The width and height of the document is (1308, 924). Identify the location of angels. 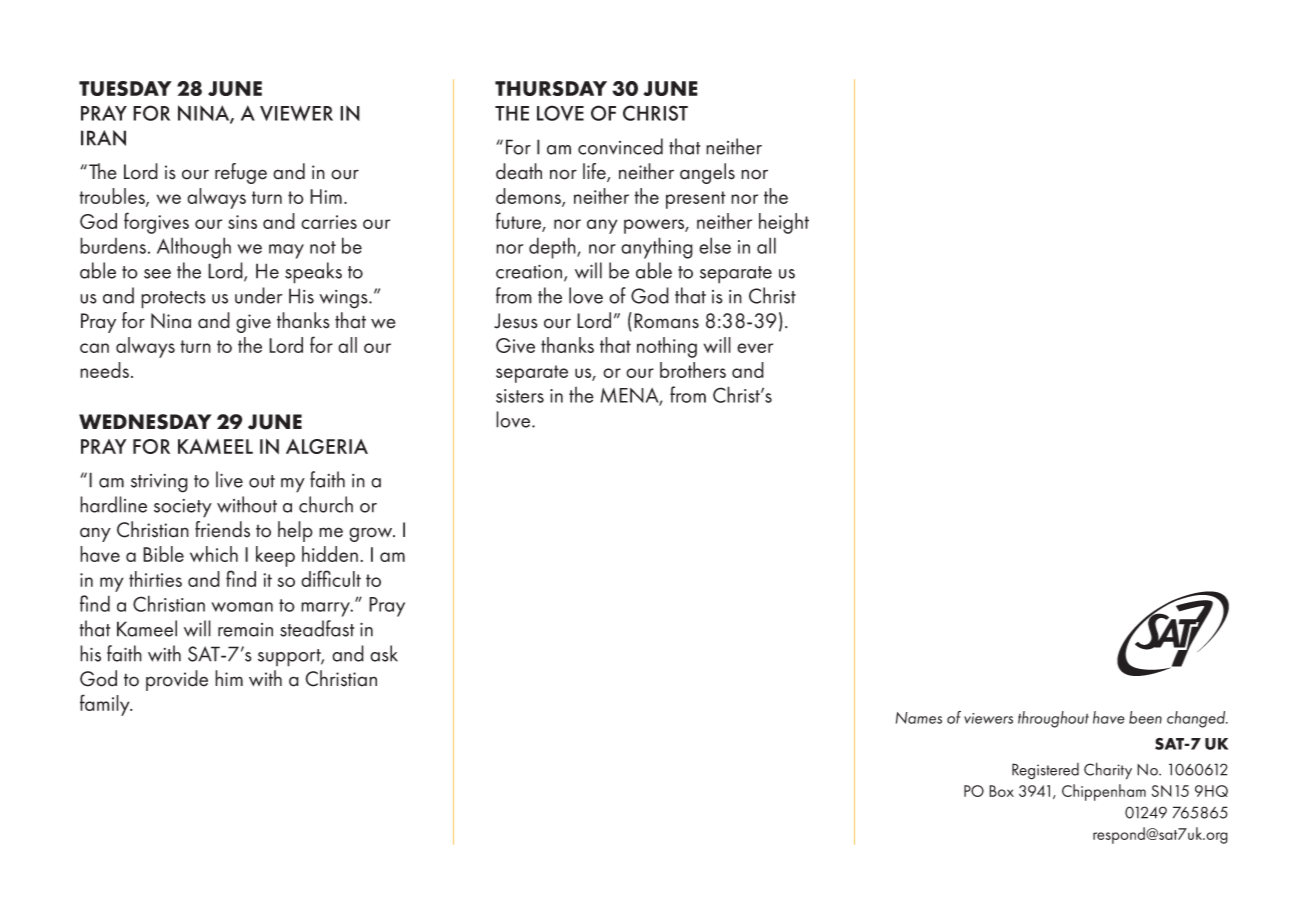
(707, 173).
